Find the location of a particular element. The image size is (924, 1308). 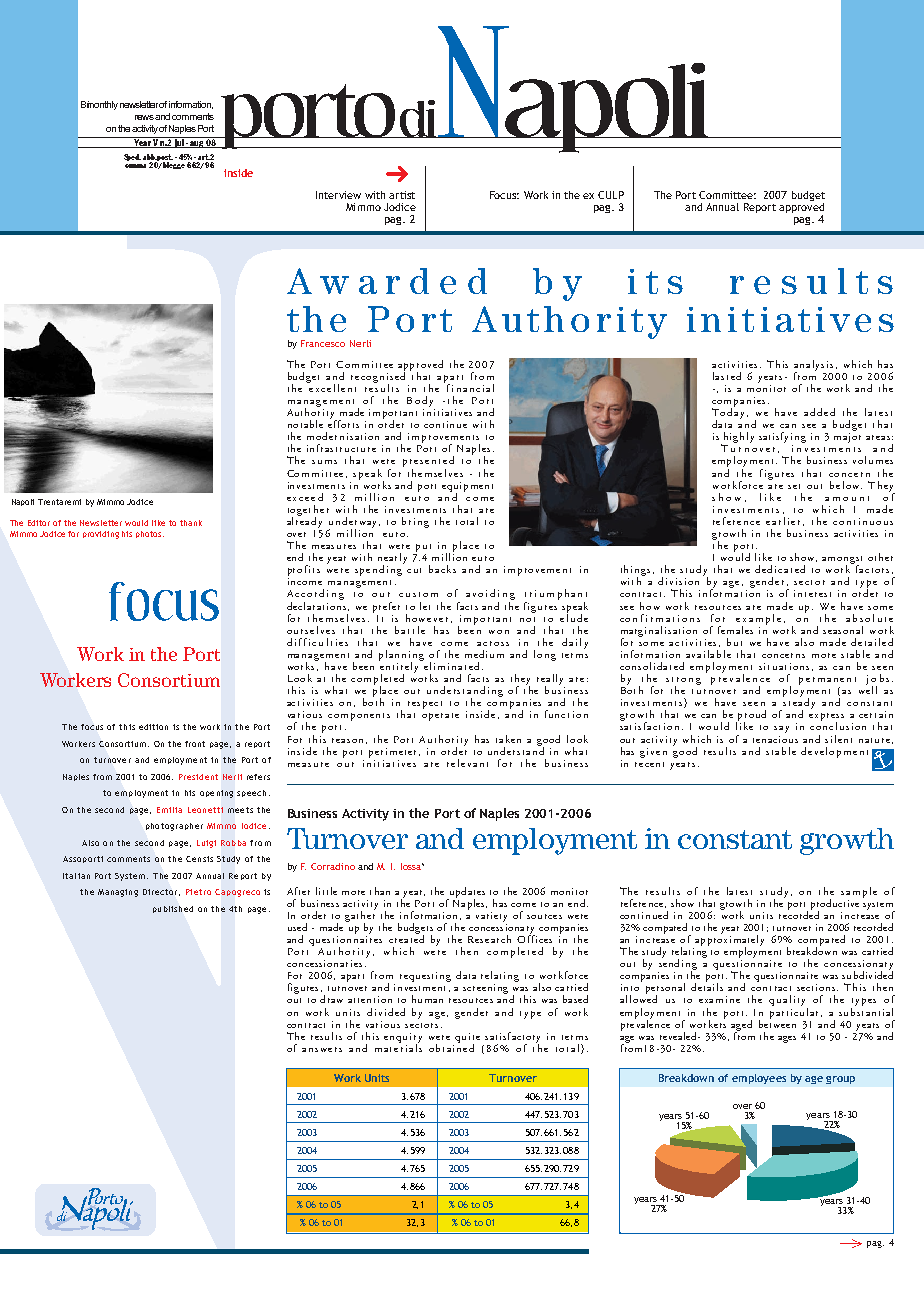

financial is located at coordinates (470, 388).
